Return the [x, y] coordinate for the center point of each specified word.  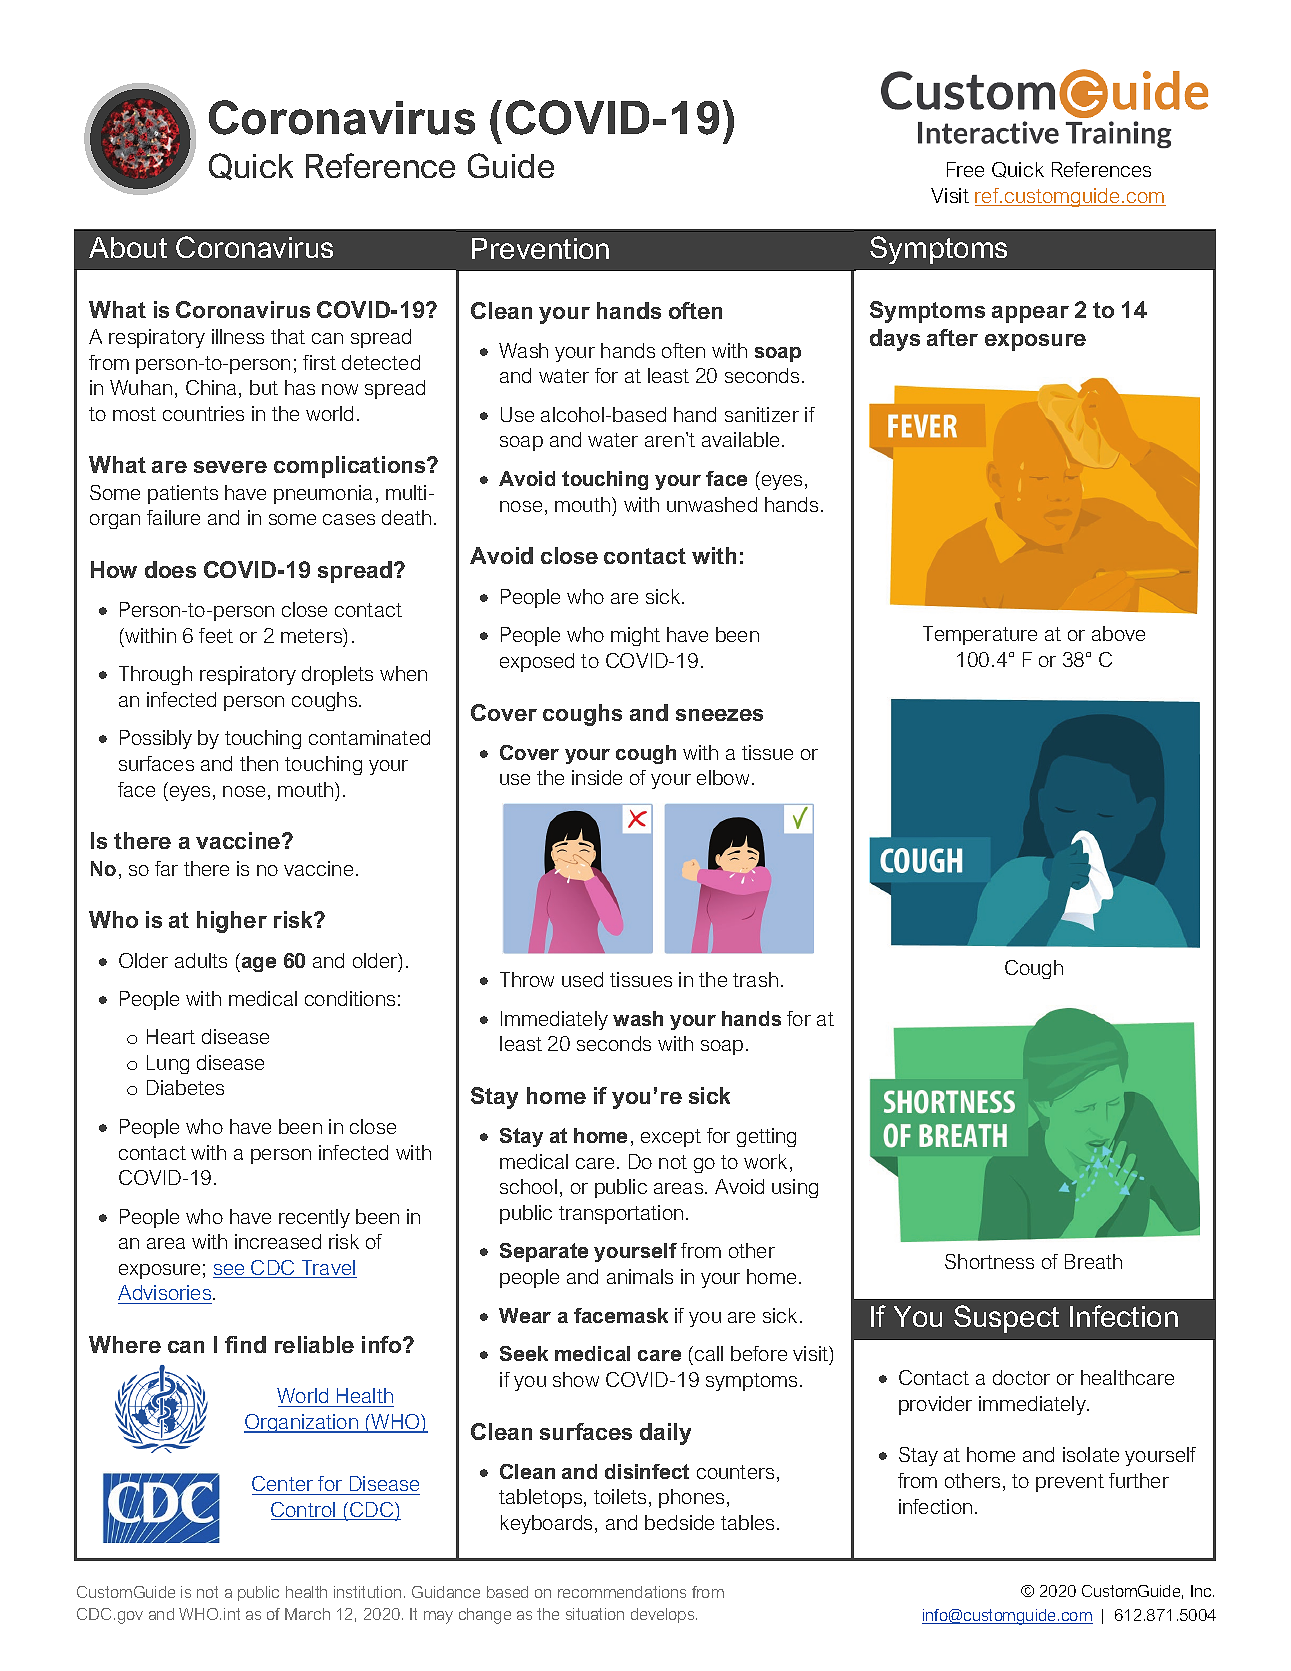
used [582, 979]
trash [755, 979]
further [1139, 1480]
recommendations [622, 1592]
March [307, 1614]
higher [232, 922]
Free [965, 169]
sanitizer [762, 414]
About [128, 247]
